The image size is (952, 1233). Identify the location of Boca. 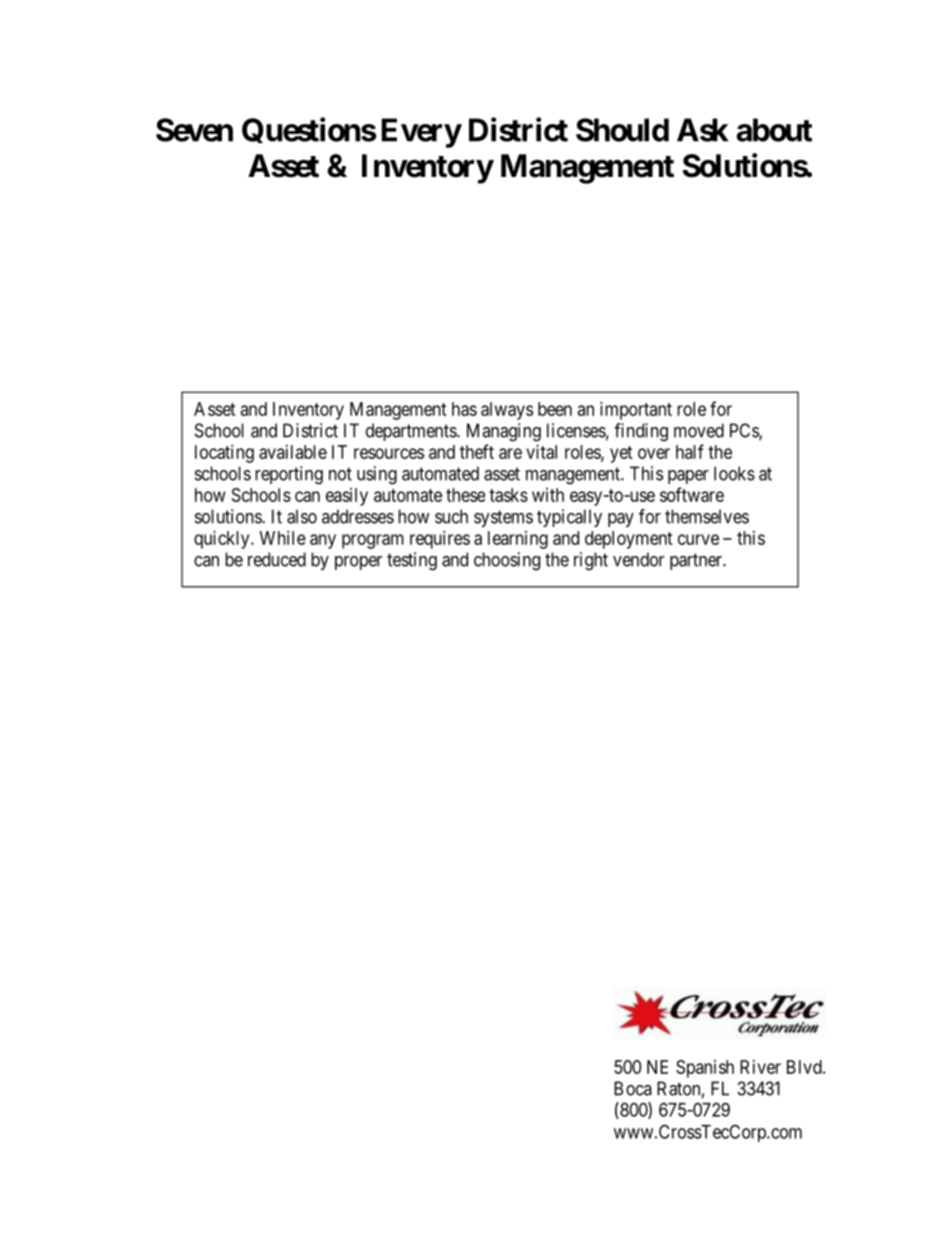
(633, 1088).
